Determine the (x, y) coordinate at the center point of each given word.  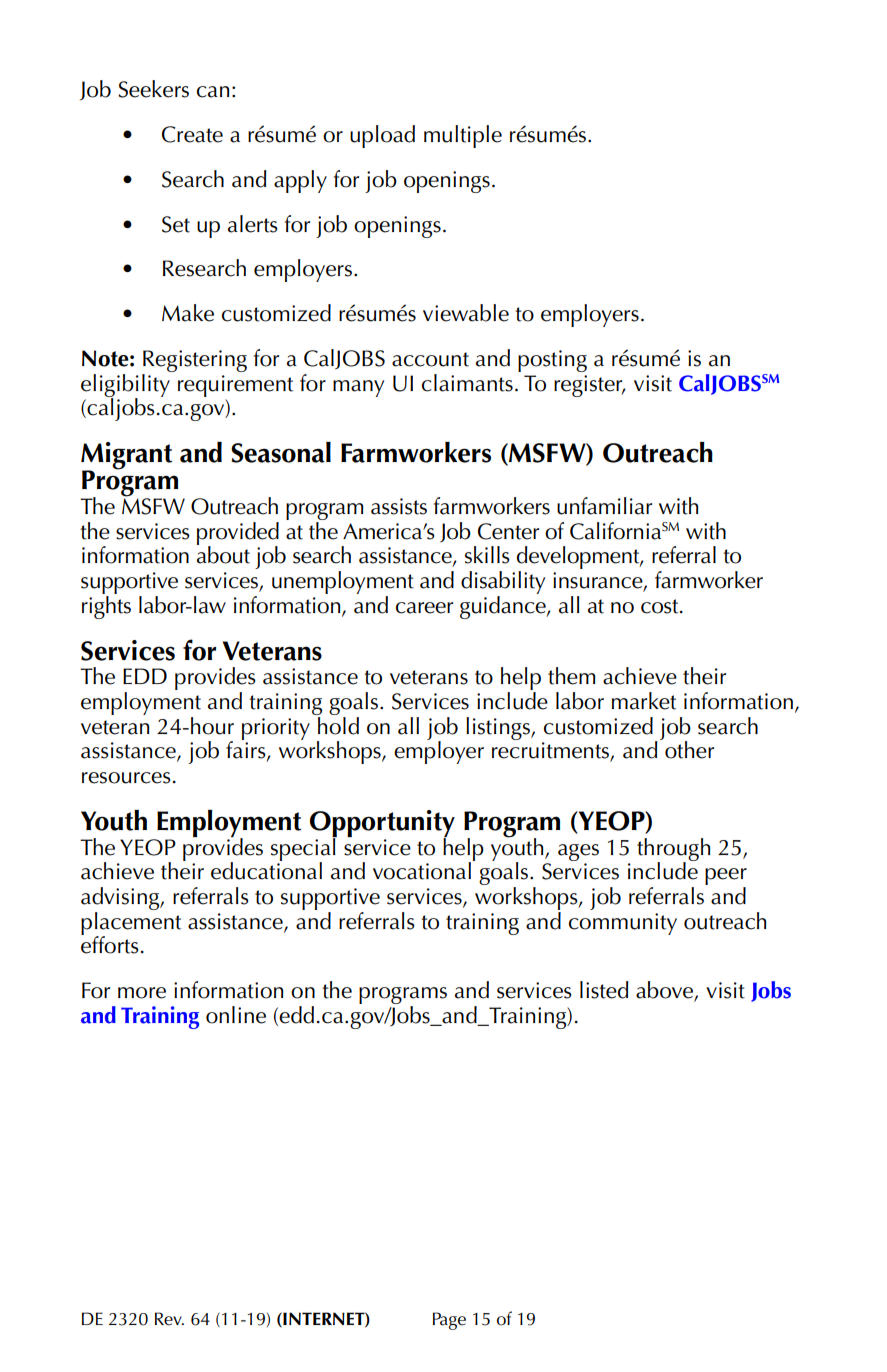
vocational (422, 871)
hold (337, 724)
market (644, 701)
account (430, 359)
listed (604, 990)
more (142, 993)
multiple (463, 136)
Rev (169, 1319)
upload (382, 136)
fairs (247, 750)
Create (192, 134)
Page (449, 1321)
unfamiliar (604, 506)
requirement (235, 386)
